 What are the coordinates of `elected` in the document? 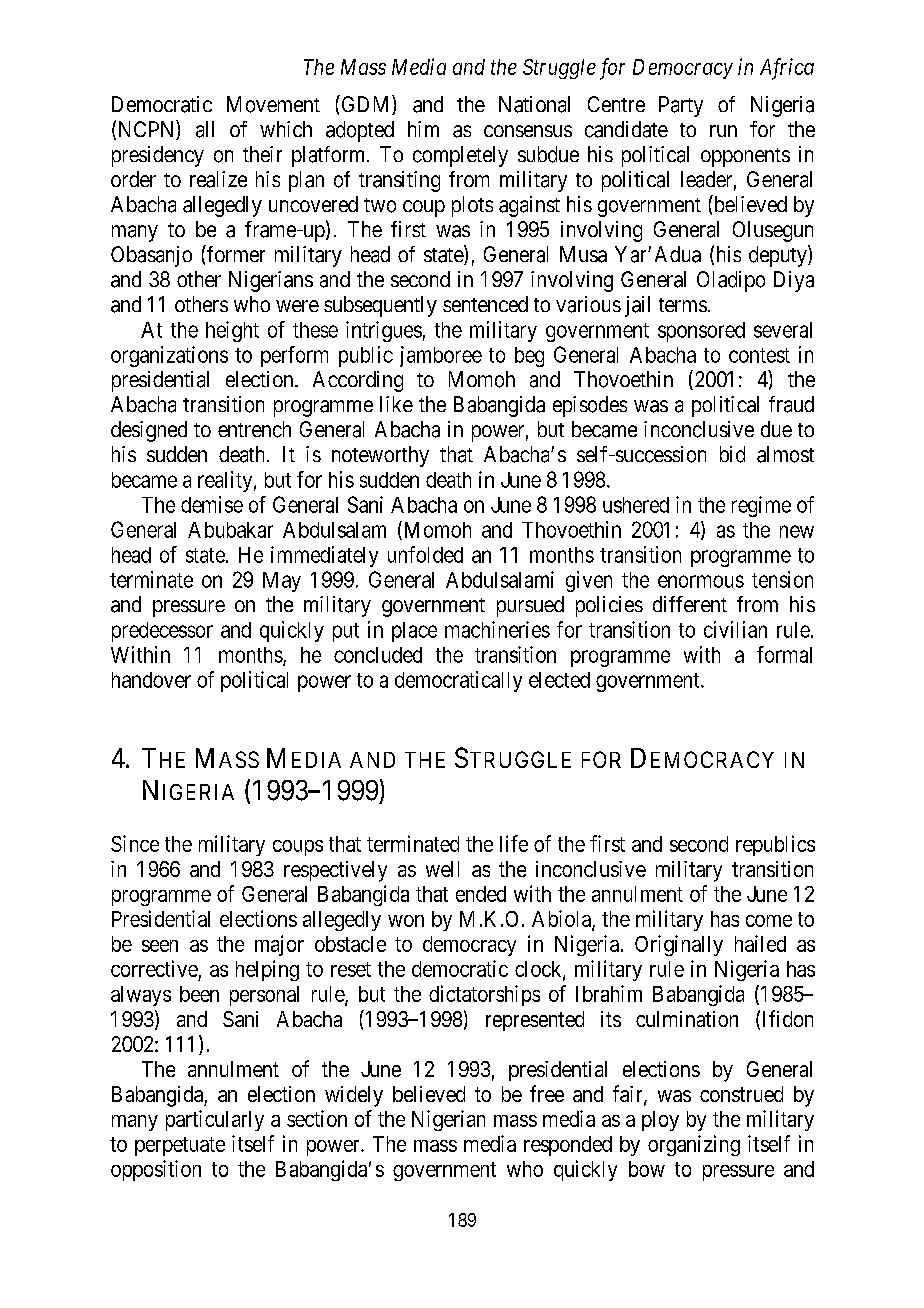 It's located at (559, 680).
